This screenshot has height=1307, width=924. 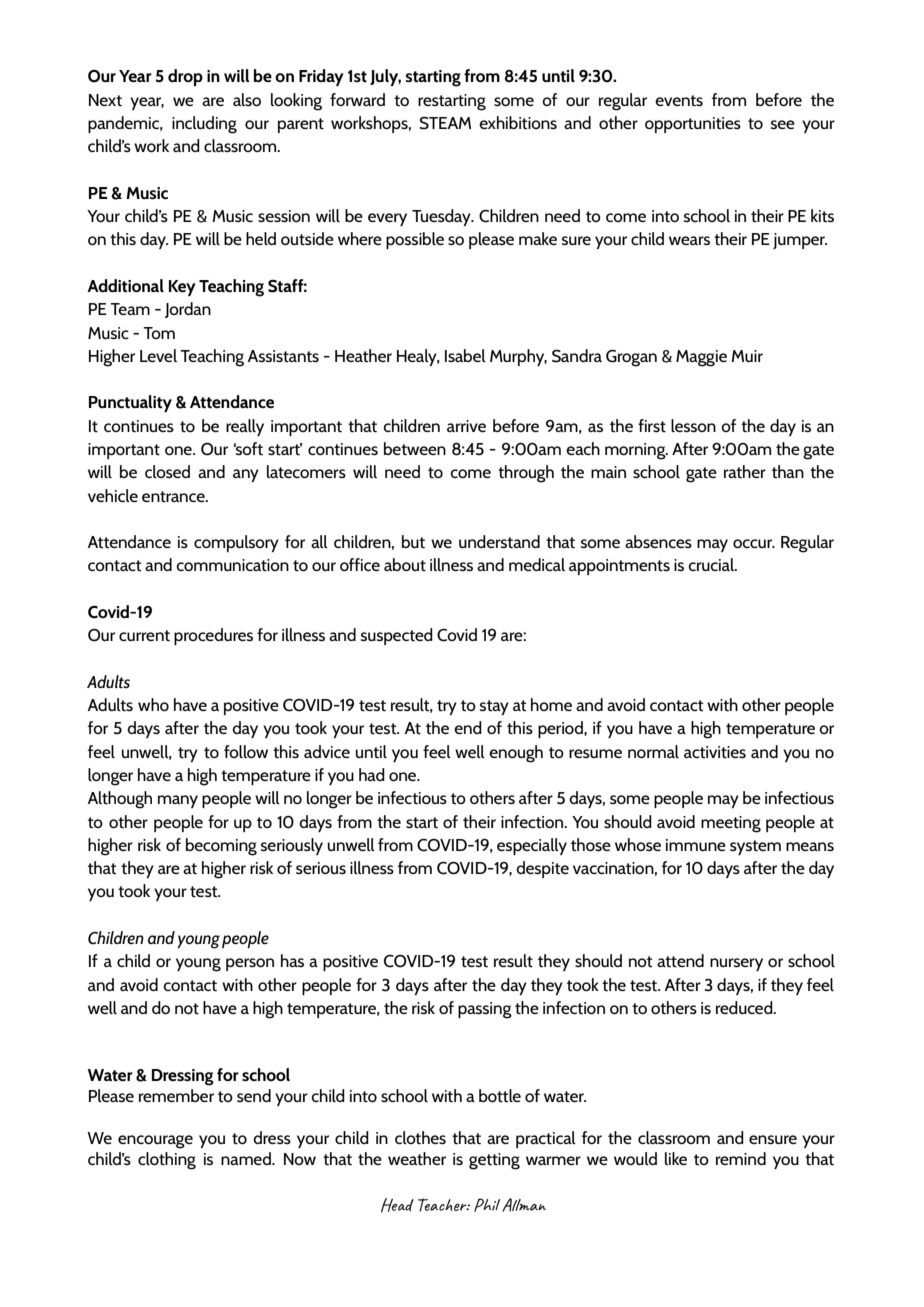 I want to click on getting, so click(x=494, y=1161).
